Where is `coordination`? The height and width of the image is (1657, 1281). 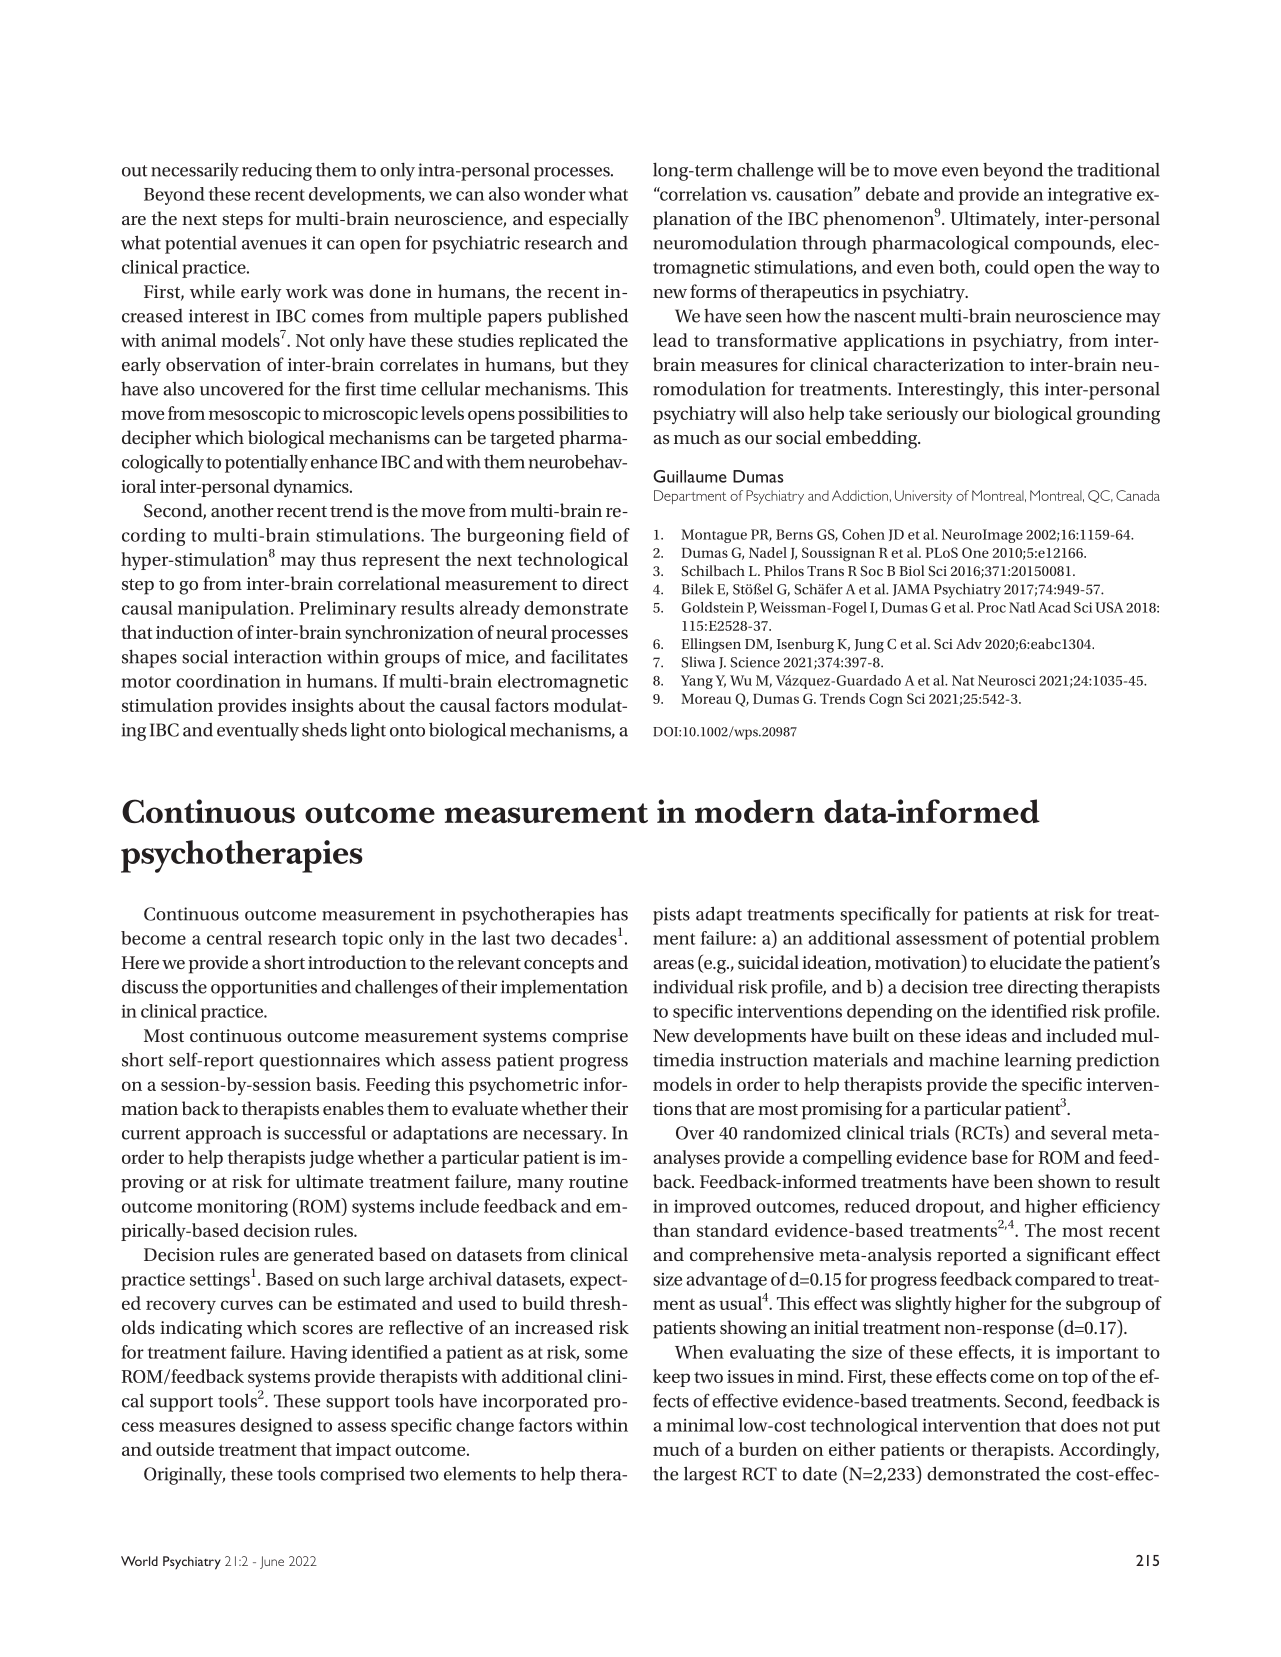
coordination is located at coordinates (228, 681).
